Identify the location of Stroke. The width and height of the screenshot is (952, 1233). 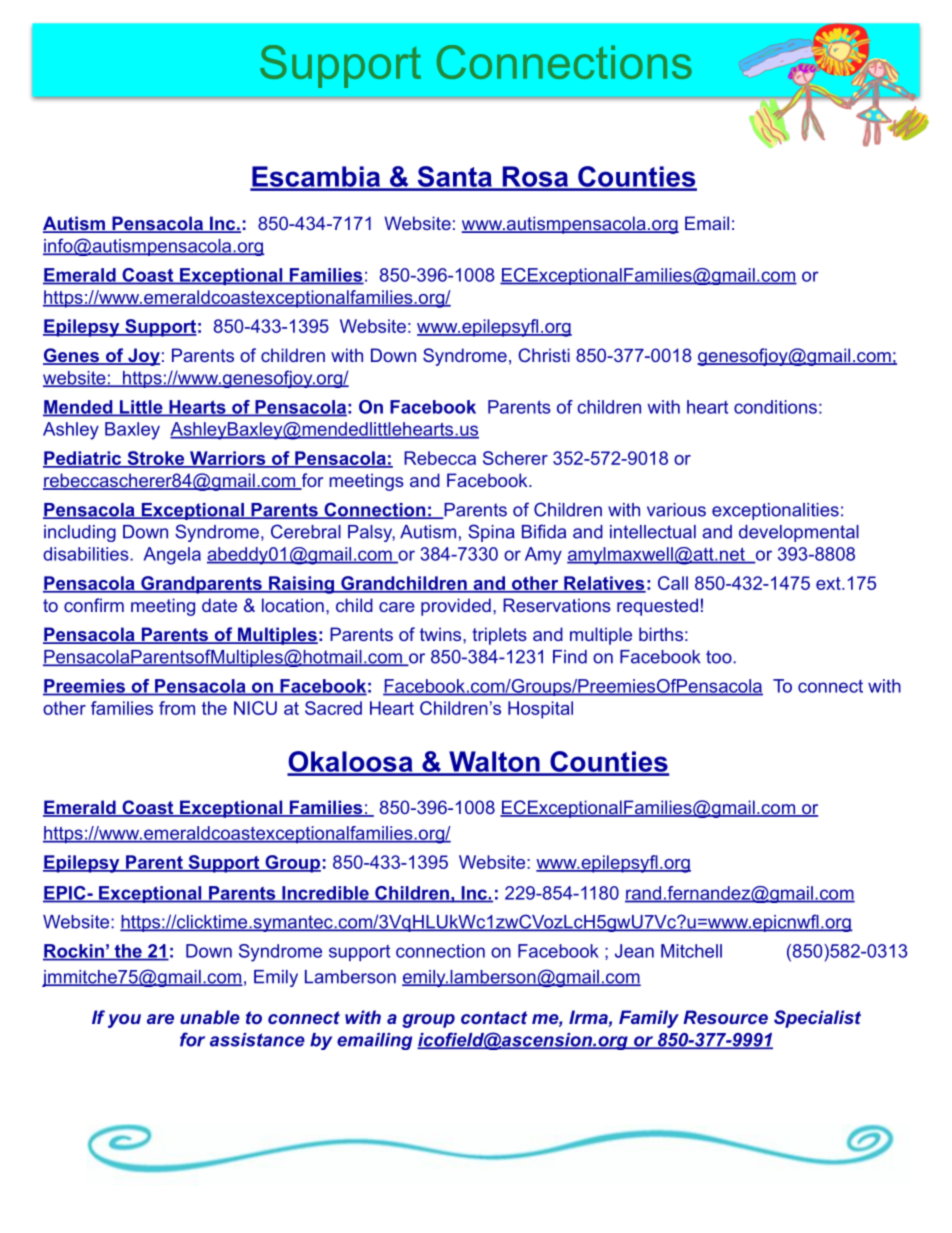
(156, 459).
